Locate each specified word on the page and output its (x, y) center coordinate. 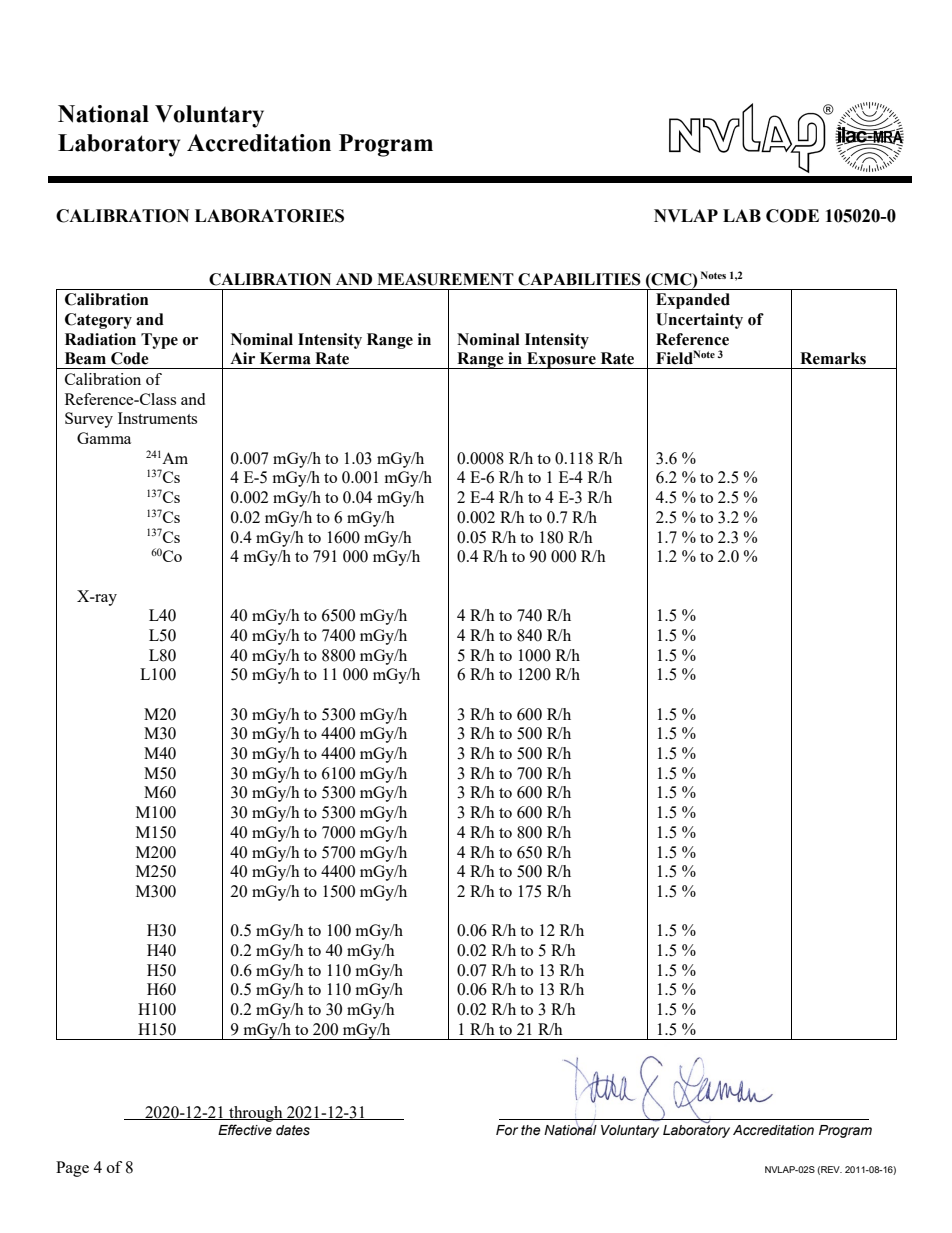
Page (72, 1169)
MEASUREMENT (445, 279)
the (531, 1130)
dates (293, 1130)
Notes (713, 275)
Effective (245, 1130)
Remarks (833, 358)
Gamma (104, 438)
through (256, 1114)
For (507, 1130)
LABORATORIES (269, 216)
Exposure (561, 360)
